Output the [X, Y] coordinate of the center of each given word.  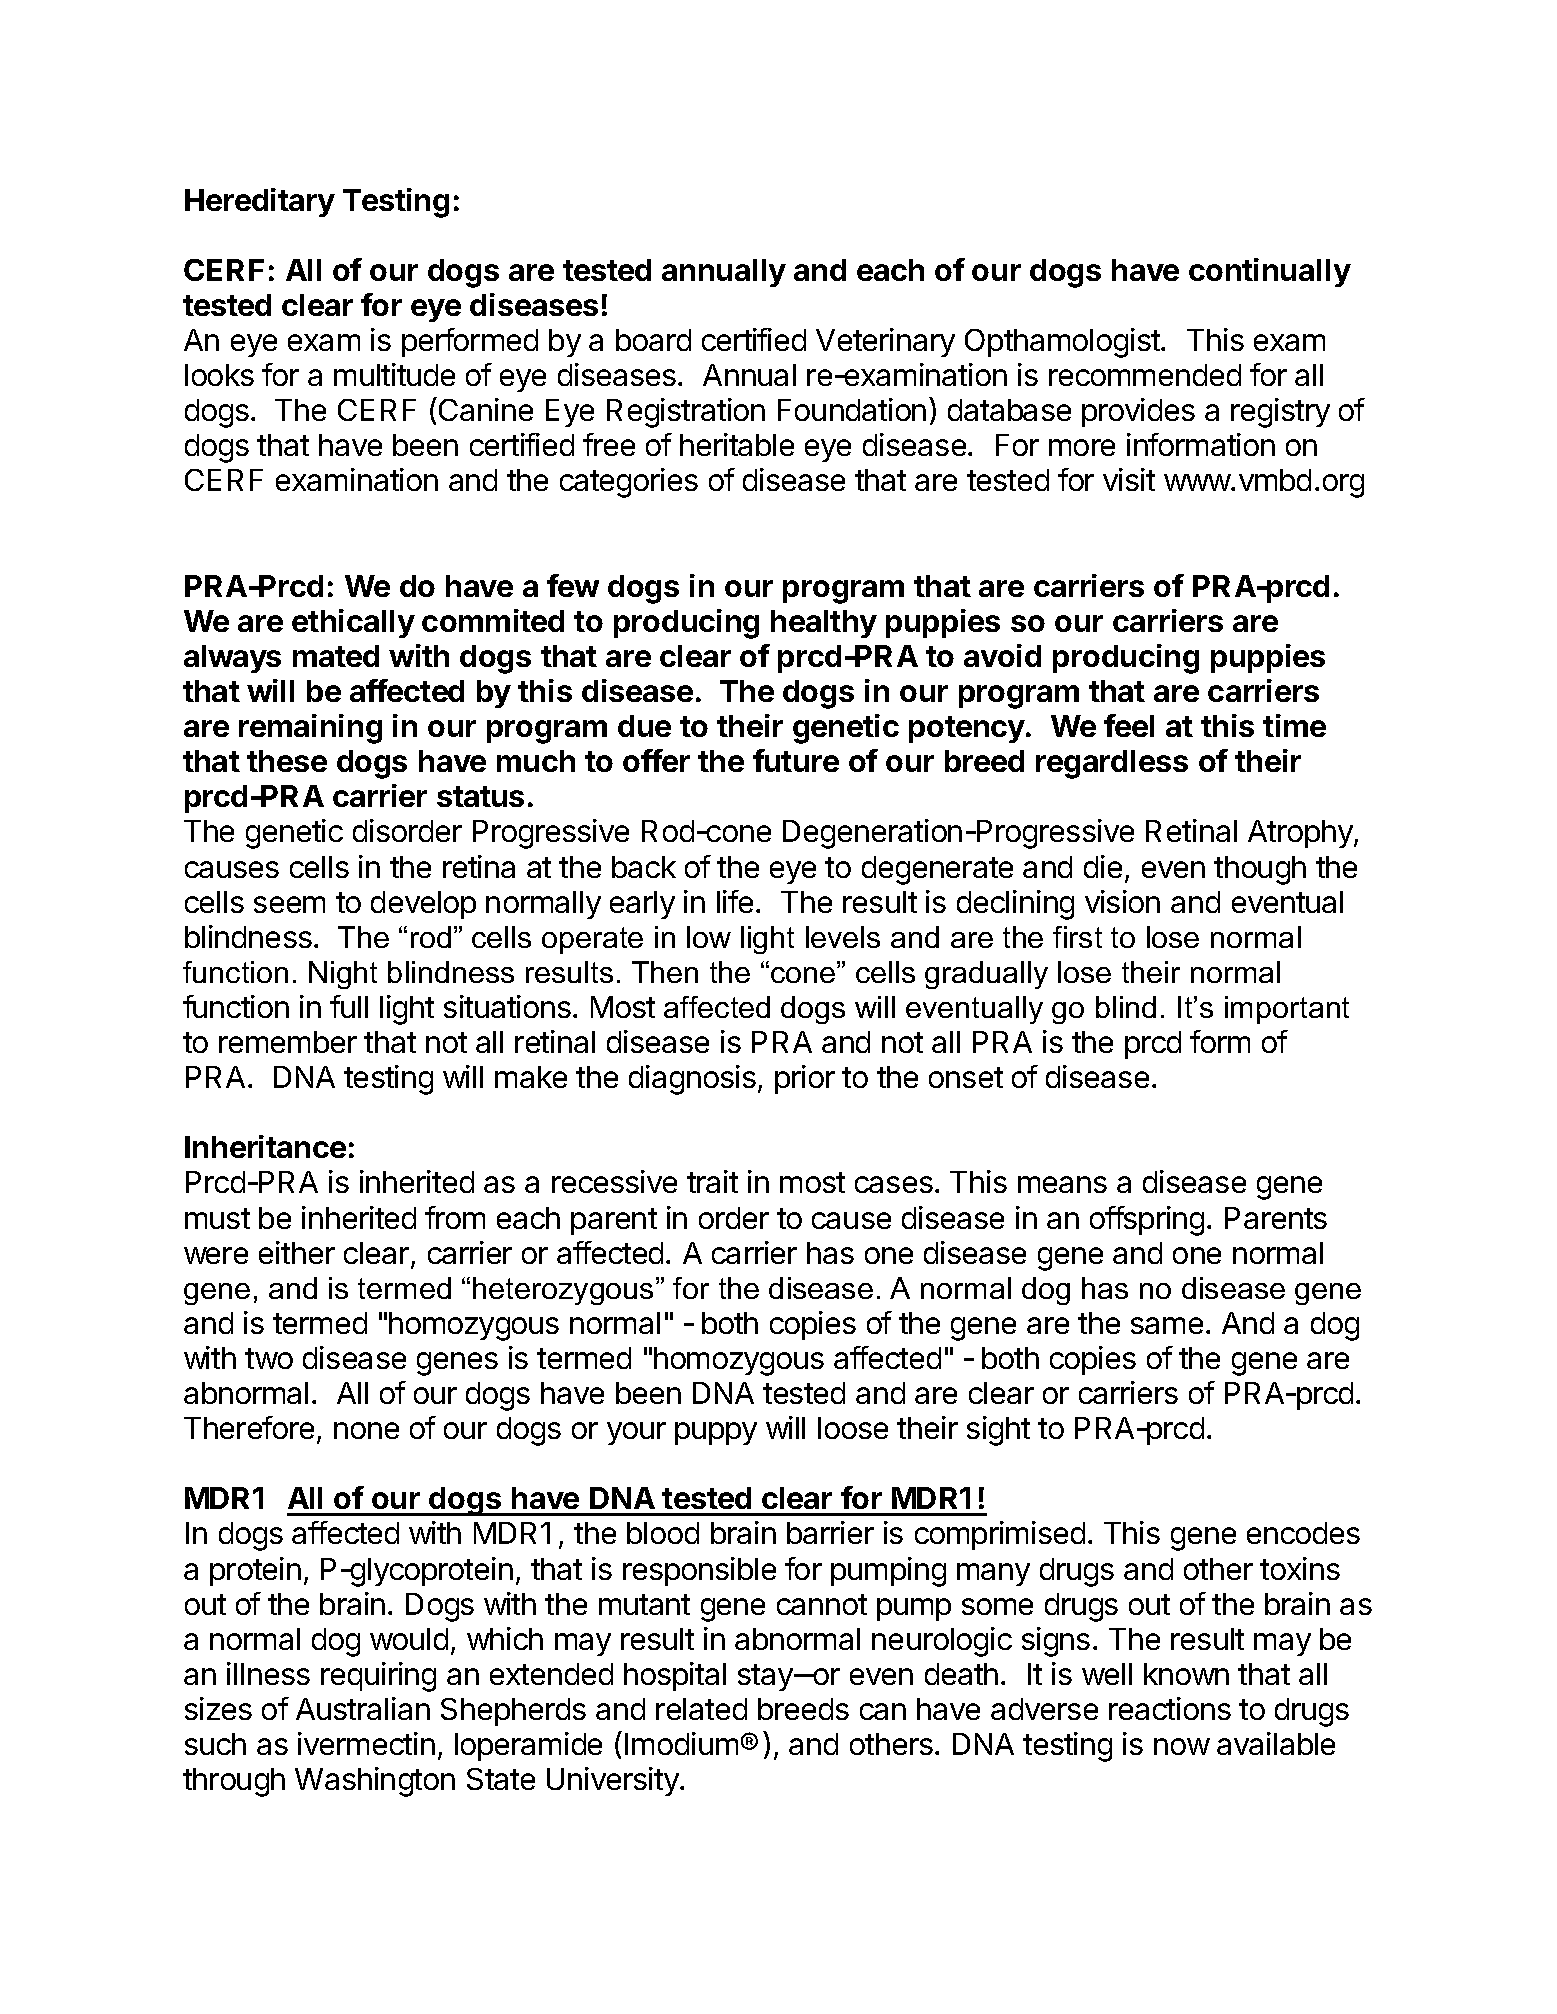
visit [1129, 479]
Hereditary [260, 202]
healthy [824, 624]
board [653, 340]
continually [1270, 272]
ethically [353, 623]
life [735, 901]
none [366, 1430]
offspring [1147, 1221]
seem [289, 904]
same [1167, 1325]
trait [712, 1181]
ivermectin [366, 1743]
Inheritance [265, 1146]
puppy [716, 1433]
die [1103, 866]
